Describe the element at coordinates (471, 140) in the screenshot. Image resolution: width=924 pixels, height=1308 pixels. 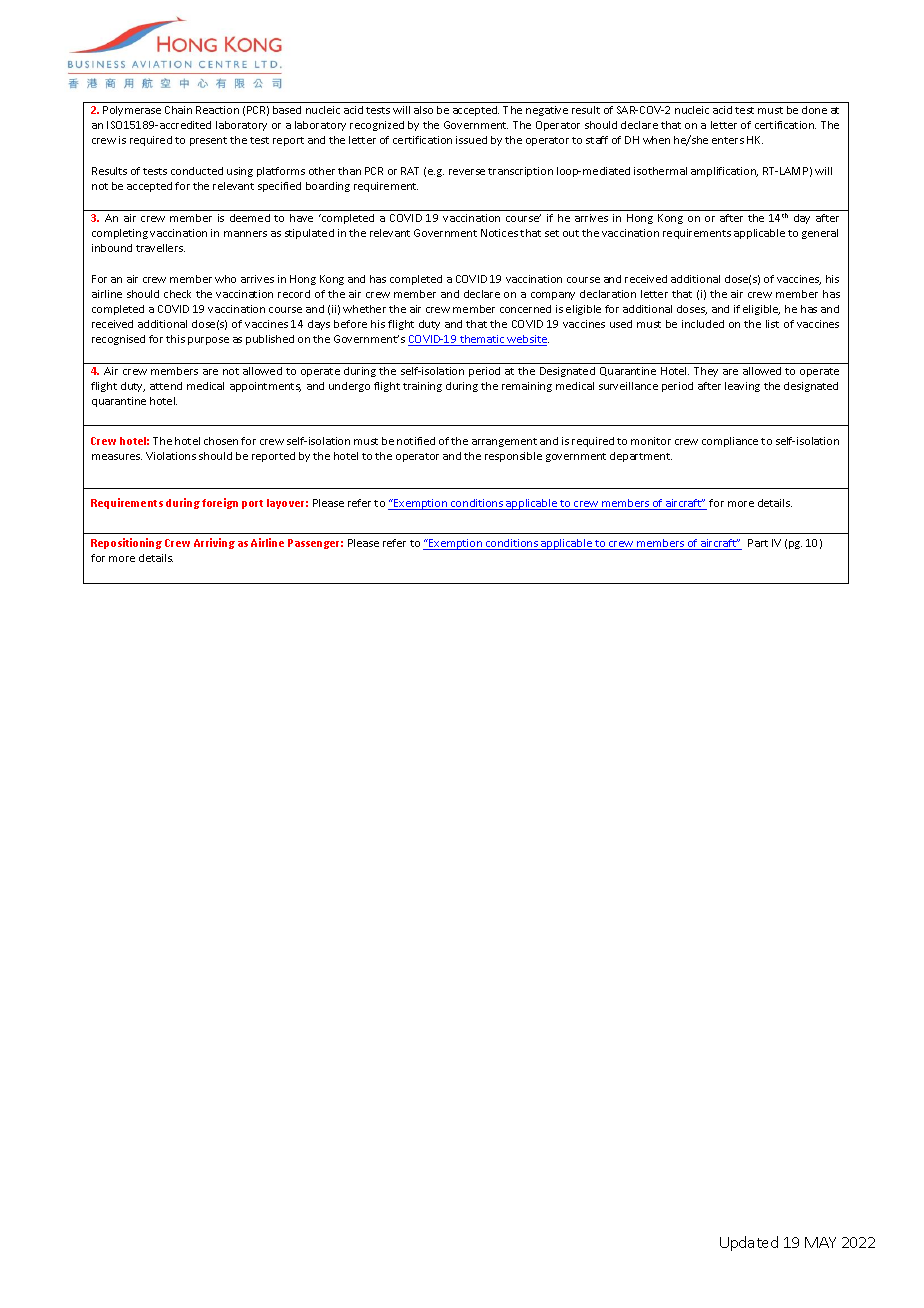
I see `issued` at that location.
